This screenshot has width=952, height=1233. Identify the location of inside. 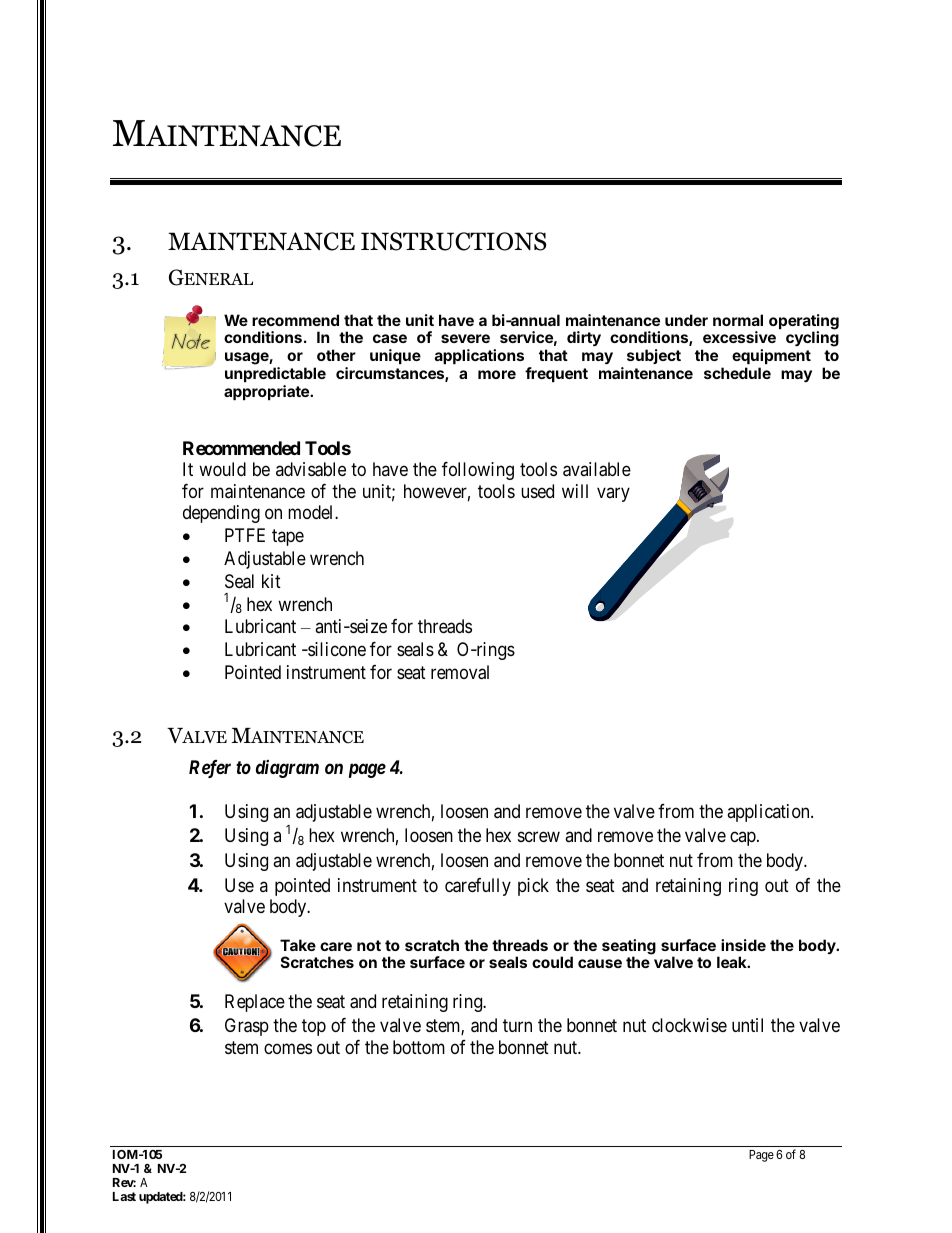
(743, 945).
